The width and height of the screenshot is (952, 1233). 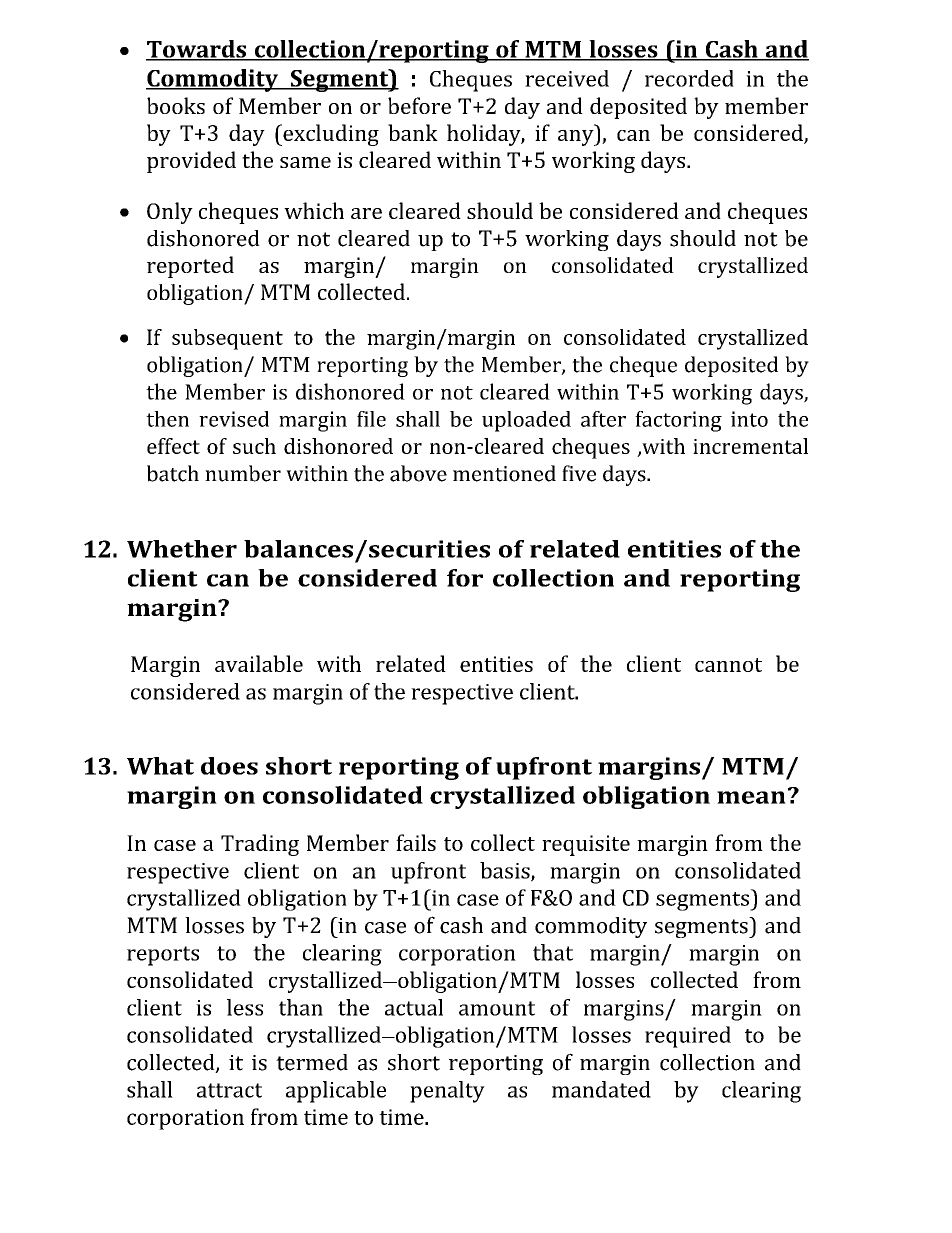 I want to click on revised, so click(x=234, y=419).
